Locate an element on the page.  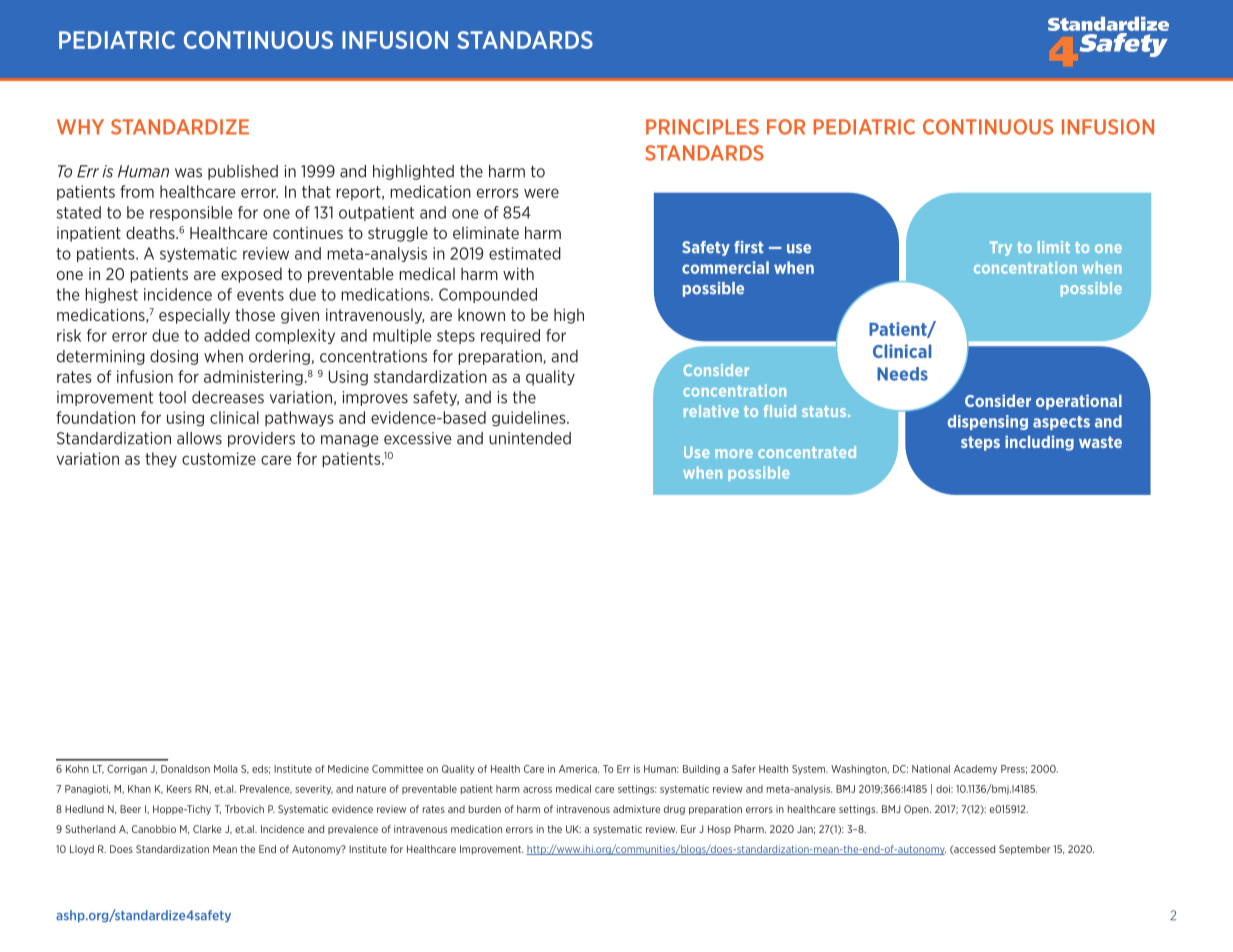
dosing is located at coordinates (174, 357).
